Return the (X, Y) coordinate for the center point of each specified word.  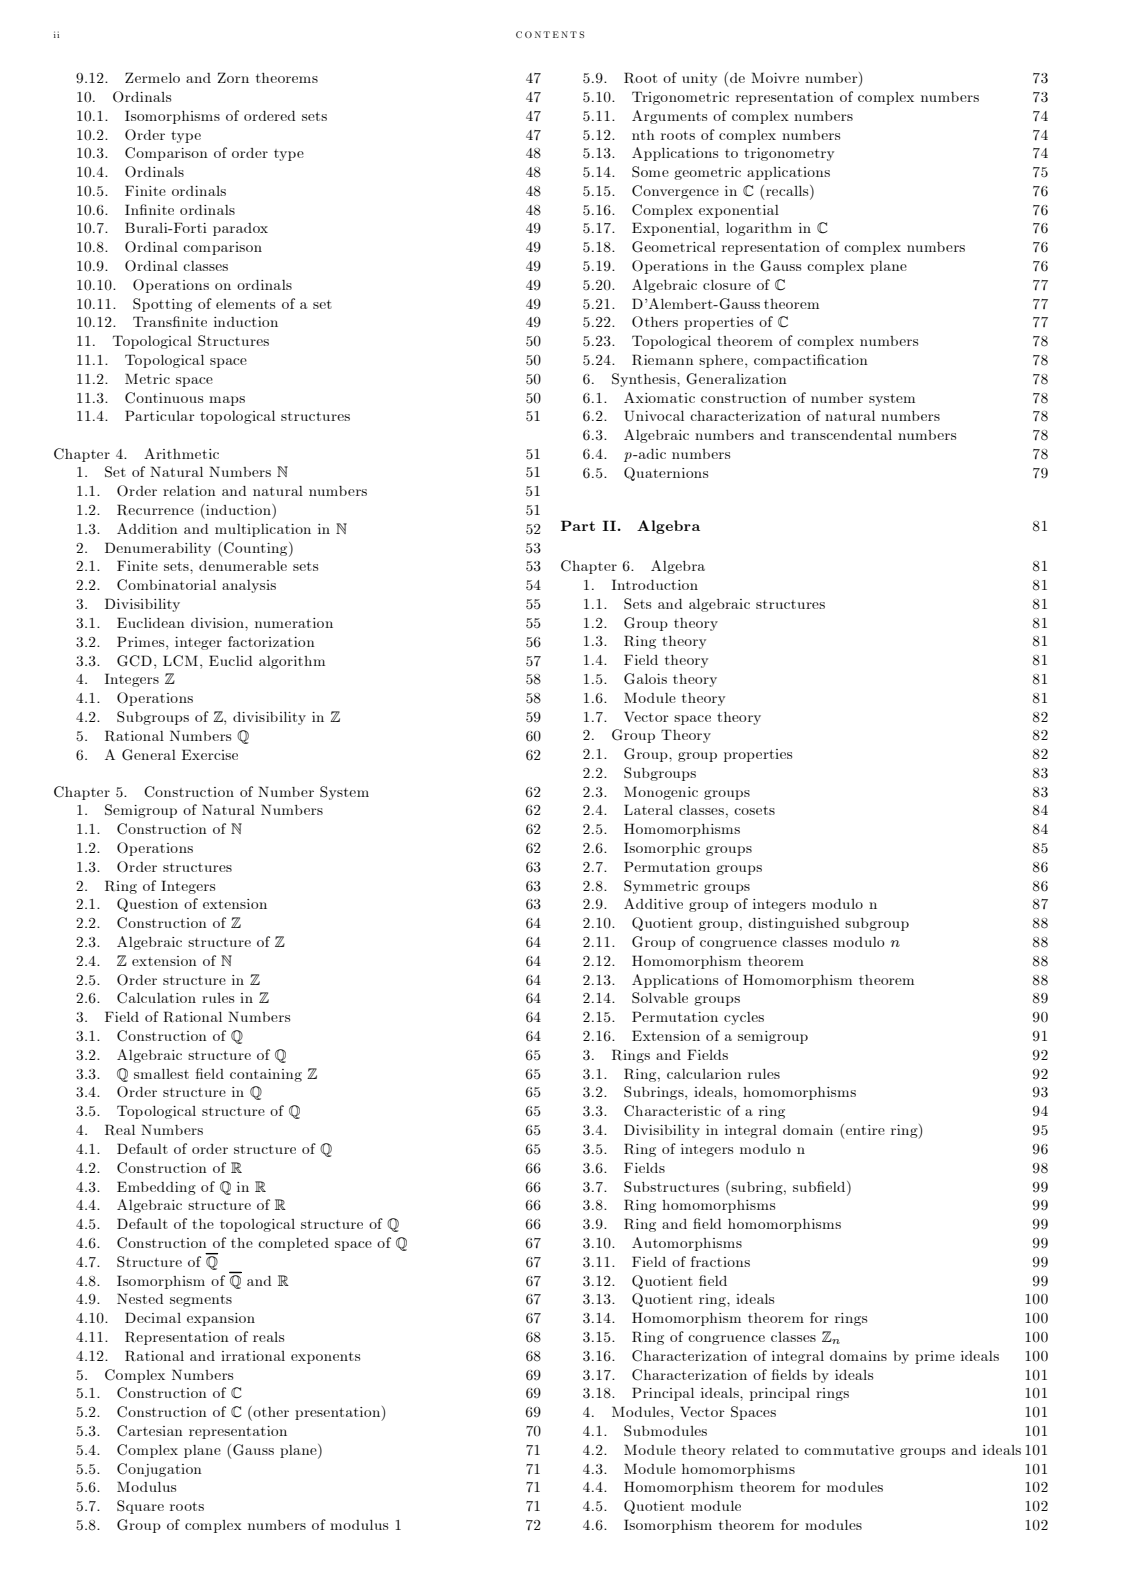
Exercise (210, 754)
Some (650, 171)
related (755, 1450)
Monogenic (661, 793)
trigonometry (789, 154)
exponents (325, 1358)
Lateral (648, 809)
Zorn (233, 77)
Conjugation (159, 1470)
